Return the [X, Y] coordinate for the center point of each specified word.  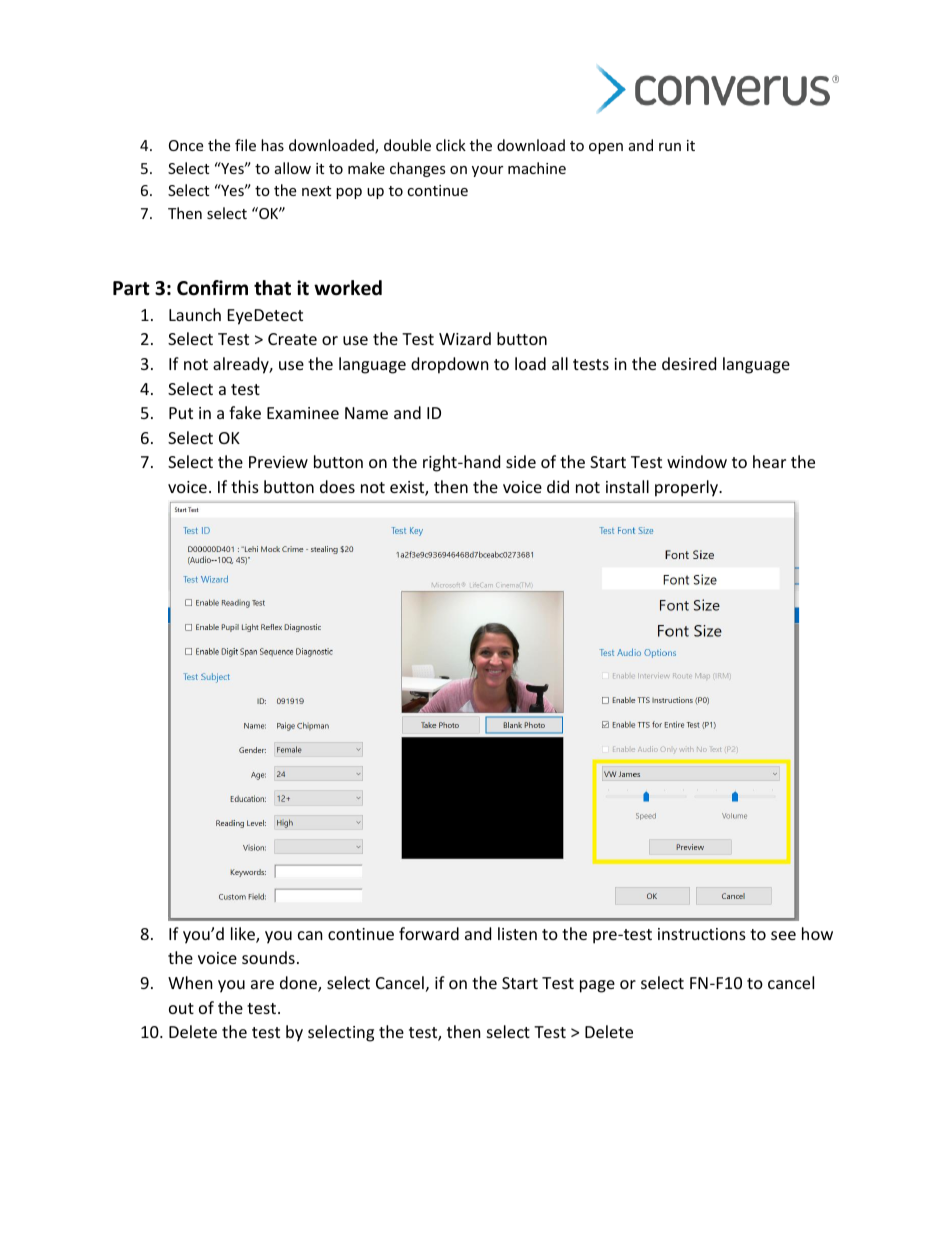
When [190, 982]
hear [769, 461]
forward [429, 933]
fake [245, 412]
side [521, 461]
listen [517, 933]
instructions [702, 934]
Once [186, 145]
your [487, 171]
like [244, 935]
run [670, 147]
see [783, 935]
